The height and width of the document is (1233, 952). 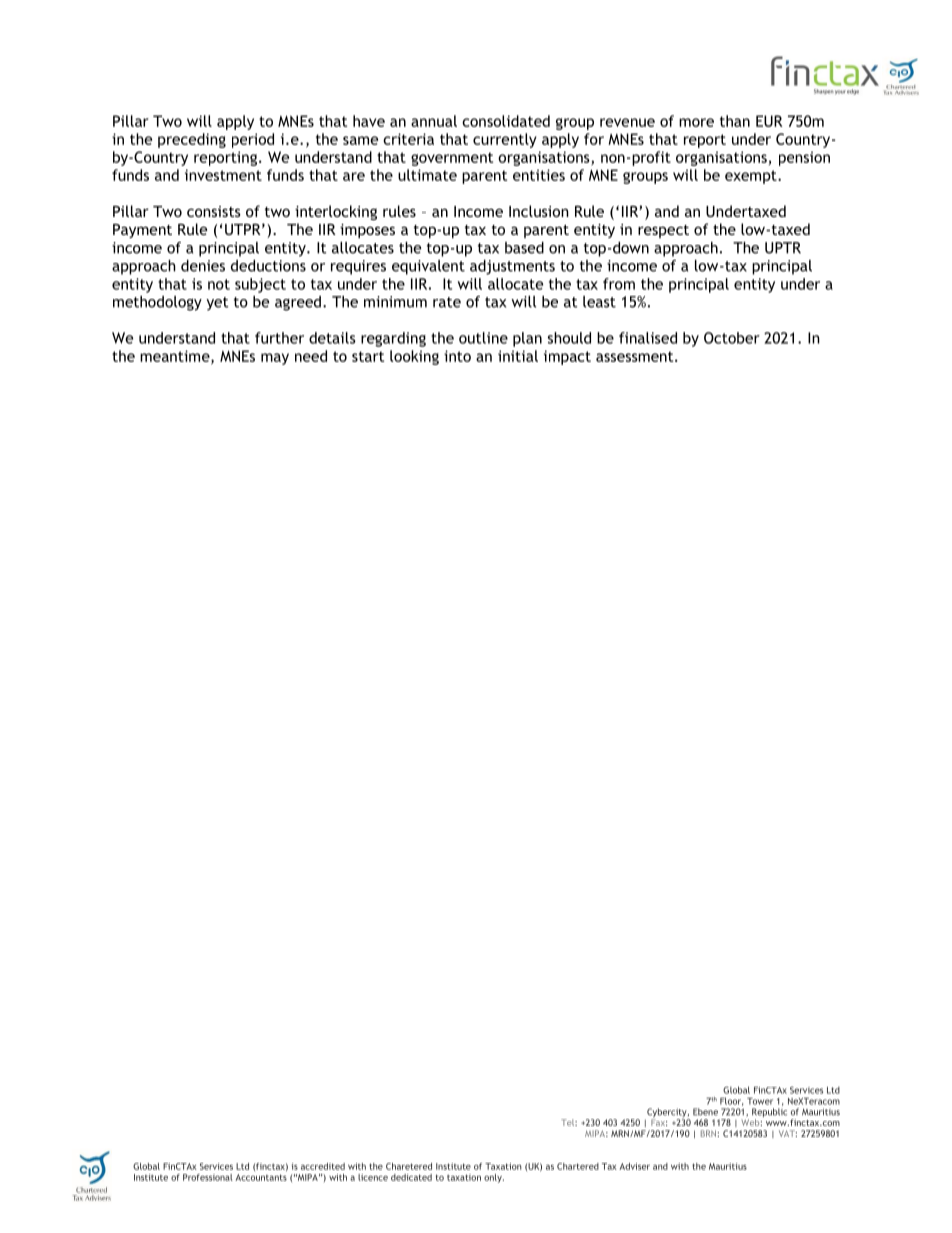 I want to click on assessment, so click(x=636, y=356).
